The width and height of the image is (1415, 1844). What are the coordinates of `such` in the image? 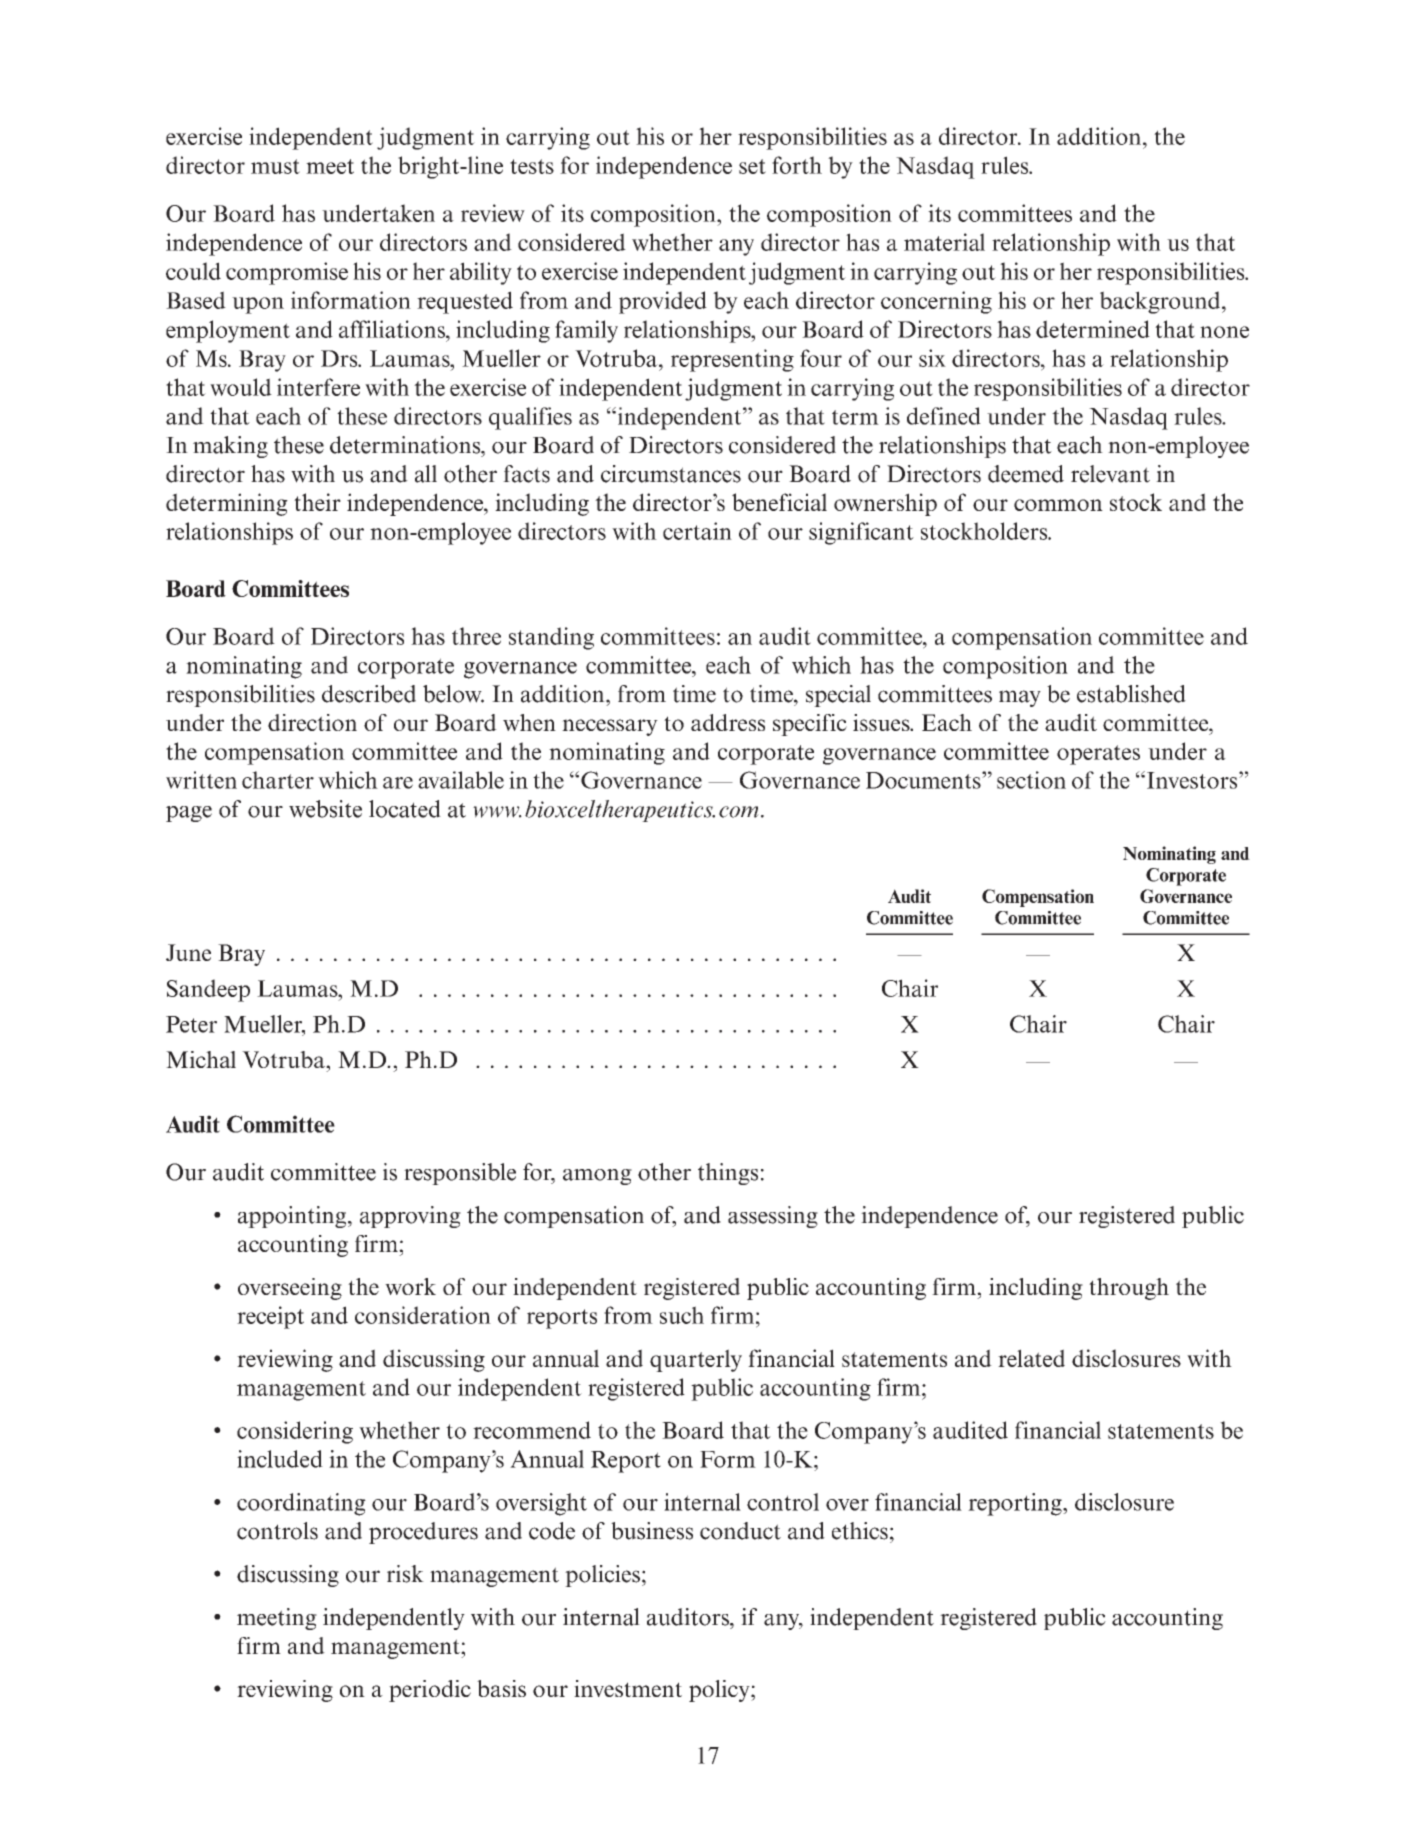 It's located at (682, 1315).
